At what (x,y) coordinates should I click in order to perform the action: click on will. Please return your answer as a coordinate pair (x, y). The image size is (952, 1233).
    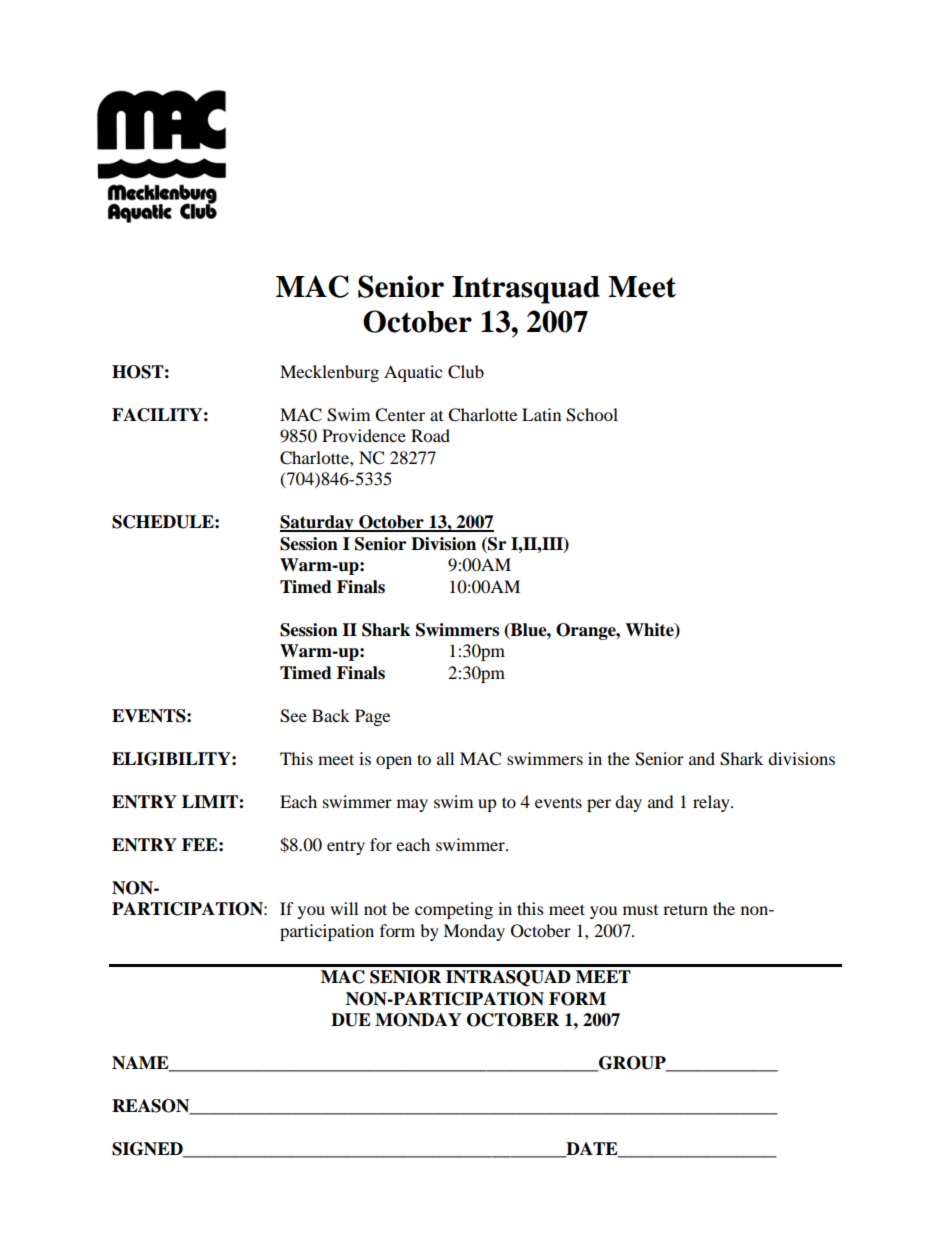
    Looking at the image, I should click on (344, 908).
